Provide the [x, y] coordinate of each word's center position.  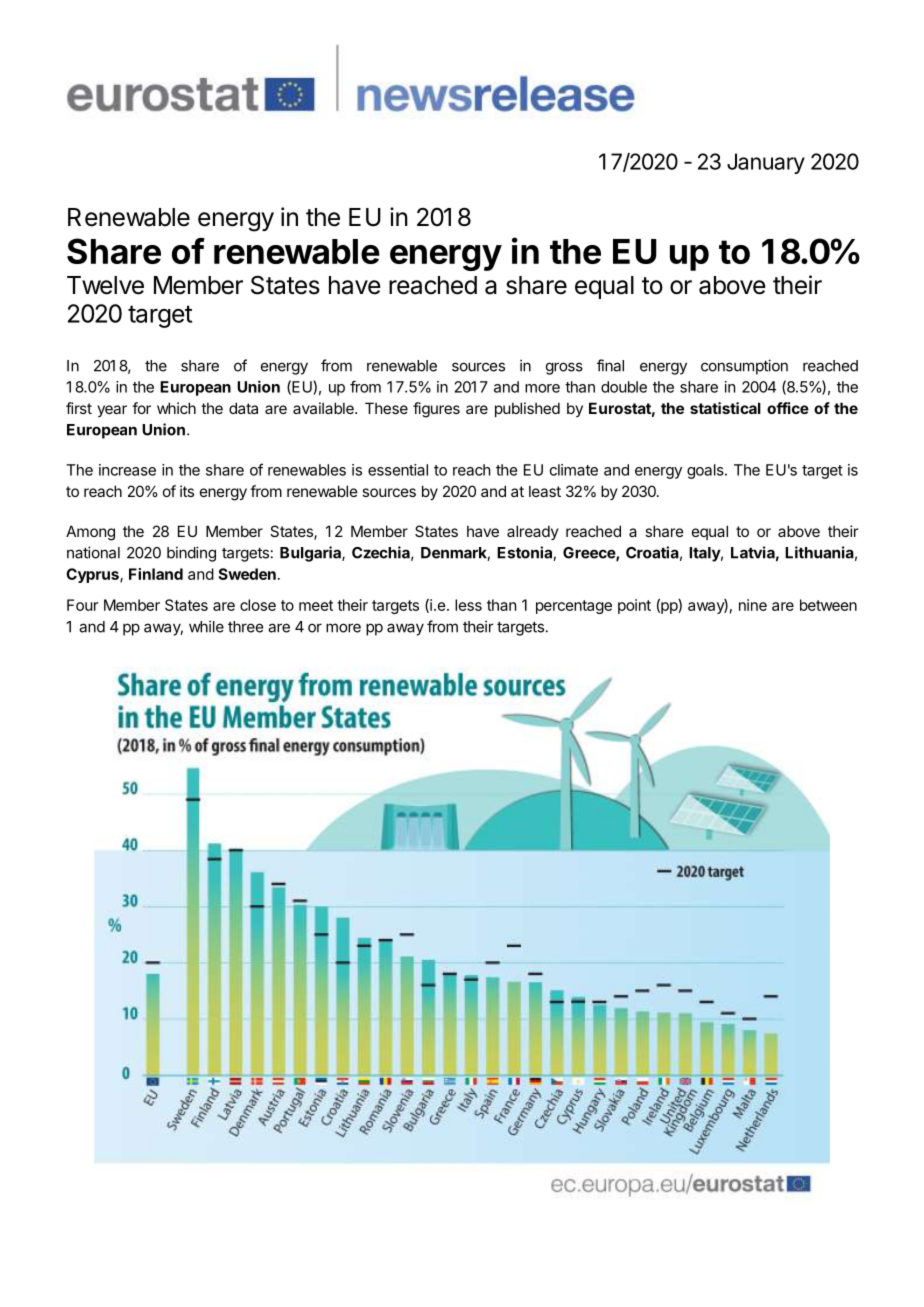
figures [436, 410]
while [206, 626]
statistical [725, 408]
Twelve [105, 285]
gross [564, 368]
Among [90, 533]
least [545, 491]
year [112, 411]
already [533, 532]
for [141, 408]
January [766, 163]
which [176, 408]
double [624, 387]
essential [398, 470]
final [610, 365]
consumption [744, 367]
